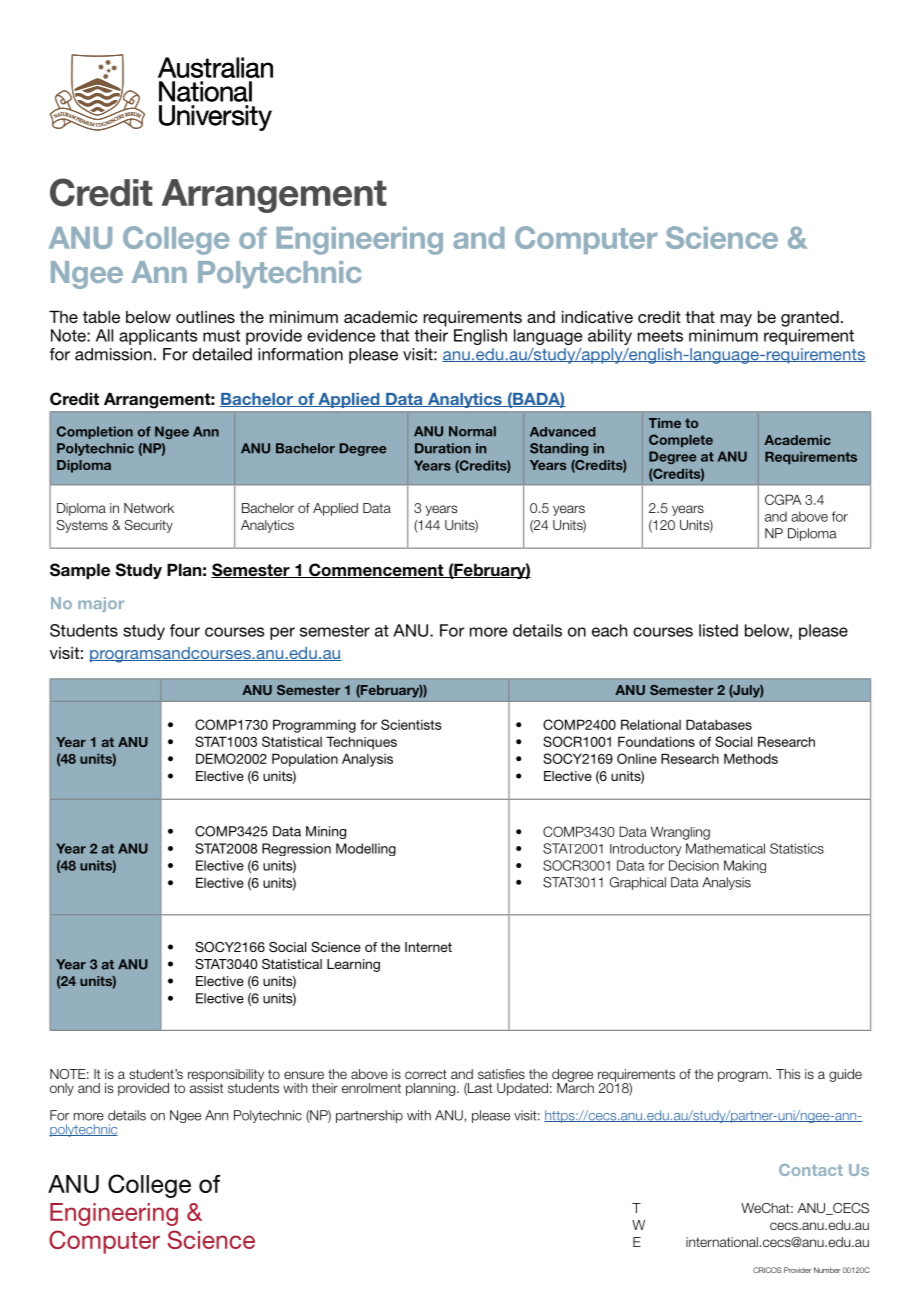  I want to click on assist, so click(206, 1087).
